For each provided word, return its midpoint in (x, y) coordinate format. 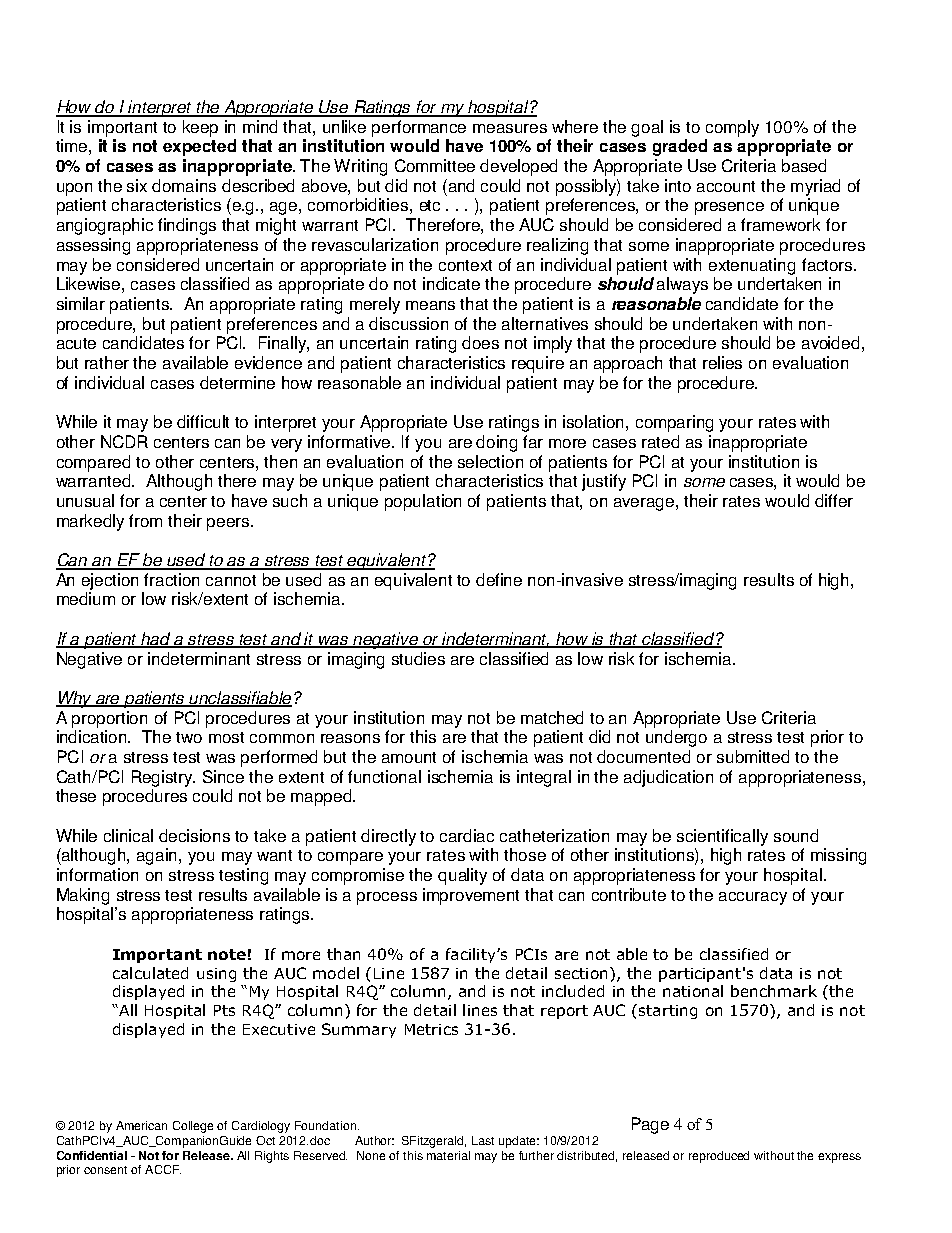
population (423, 502)
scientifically (722, 837)
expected (199, 147)
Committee (435, 165)
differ (834, 500)
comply (732, 128)
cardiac (467, 835)
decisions (194, 835)
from (145, 520)
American (141, 1125)
